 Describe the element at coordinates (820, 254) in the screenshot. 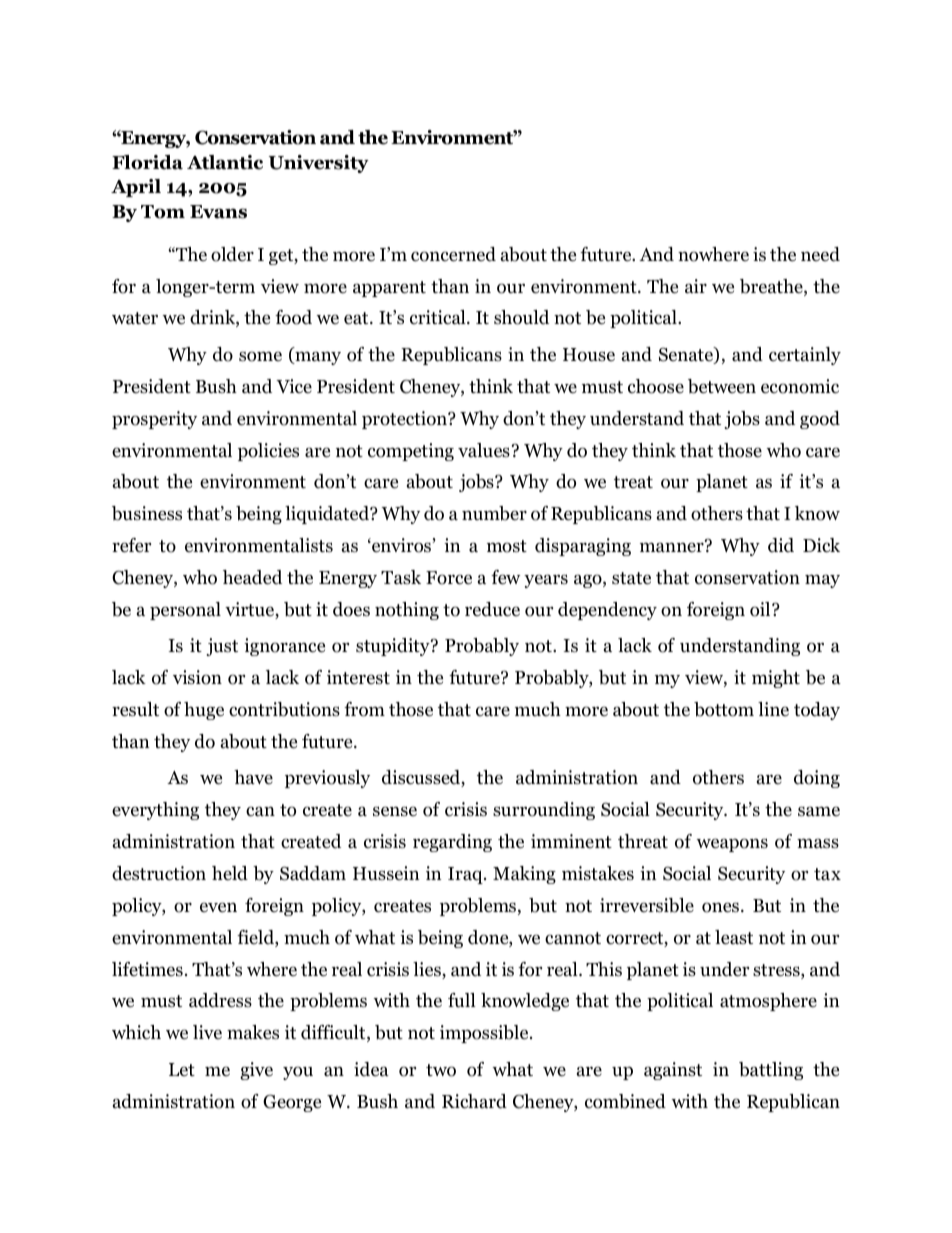

I see `need` at that location.
